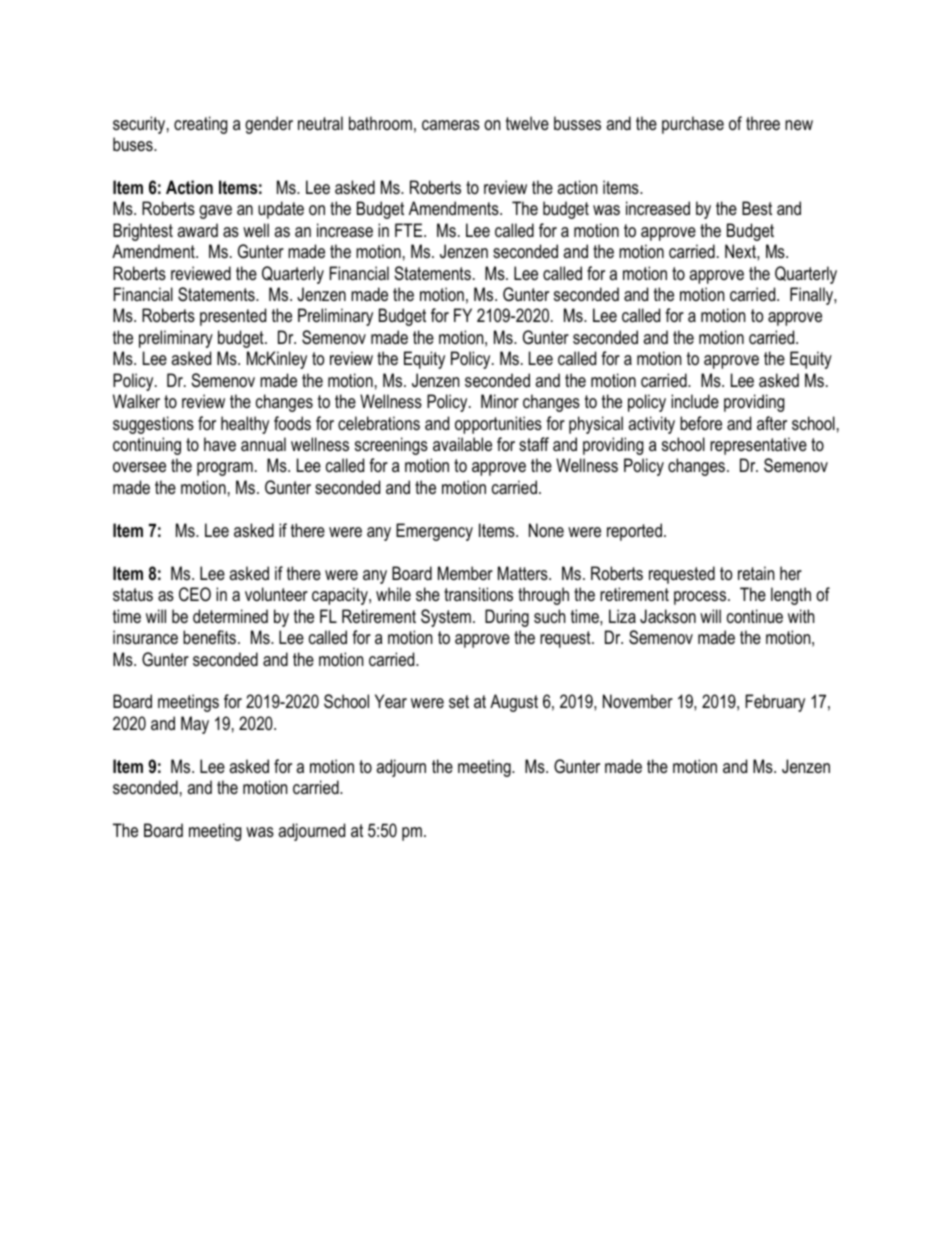 The width and height of the screenshot is (952, 1233). Describe the element at coordinates (201, 125) in the screenshot. I see `creating` at that location.
